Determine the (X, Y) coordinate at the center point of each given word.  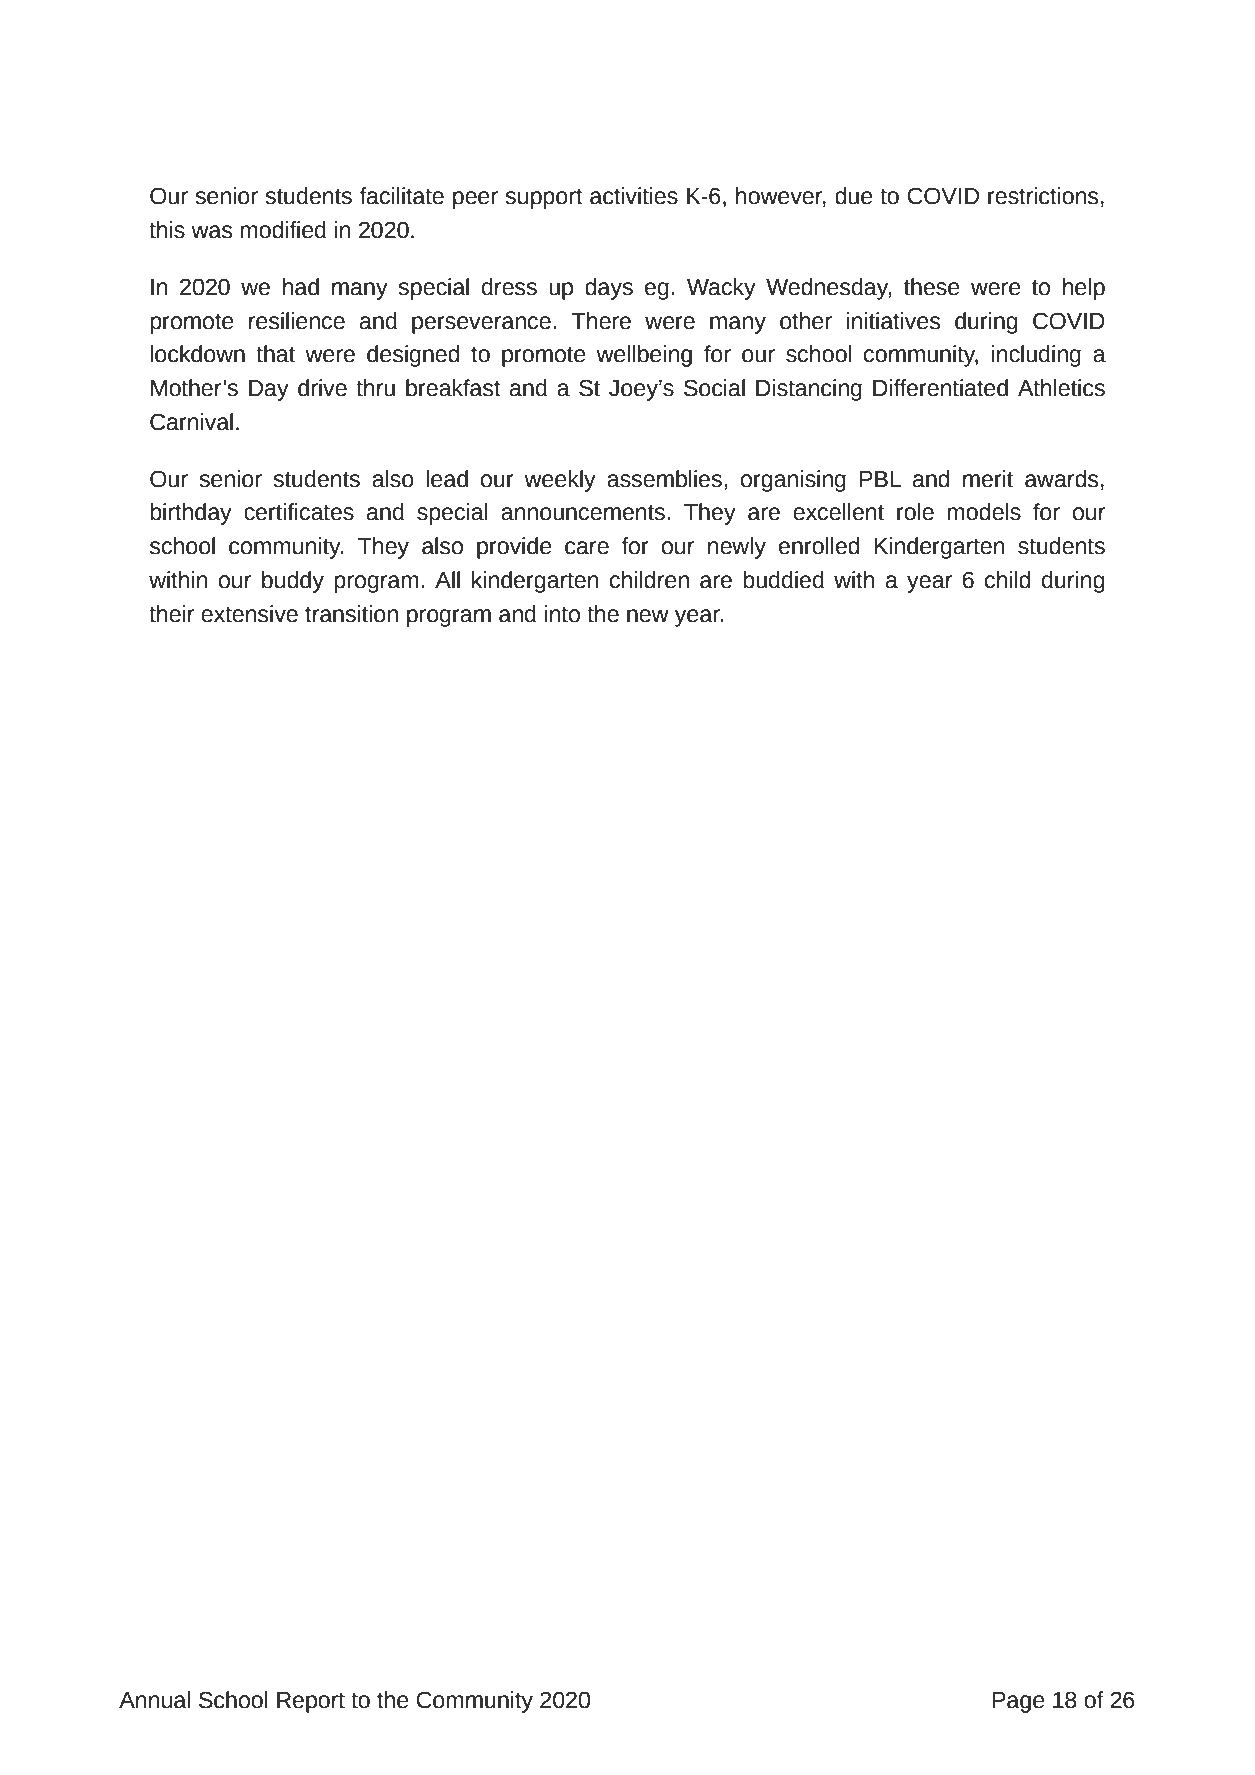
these (932, 287)
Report (311, 1702)
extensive (249, 614)
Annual (154, 1700)
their (171, 614)
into (562, 614)
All (447, 579)
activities (634, 196)
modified (283, 230)
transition (351, 614)
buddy (293, 582)
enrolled (819, 546)
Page (1018, 1702)
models (984, 512)
